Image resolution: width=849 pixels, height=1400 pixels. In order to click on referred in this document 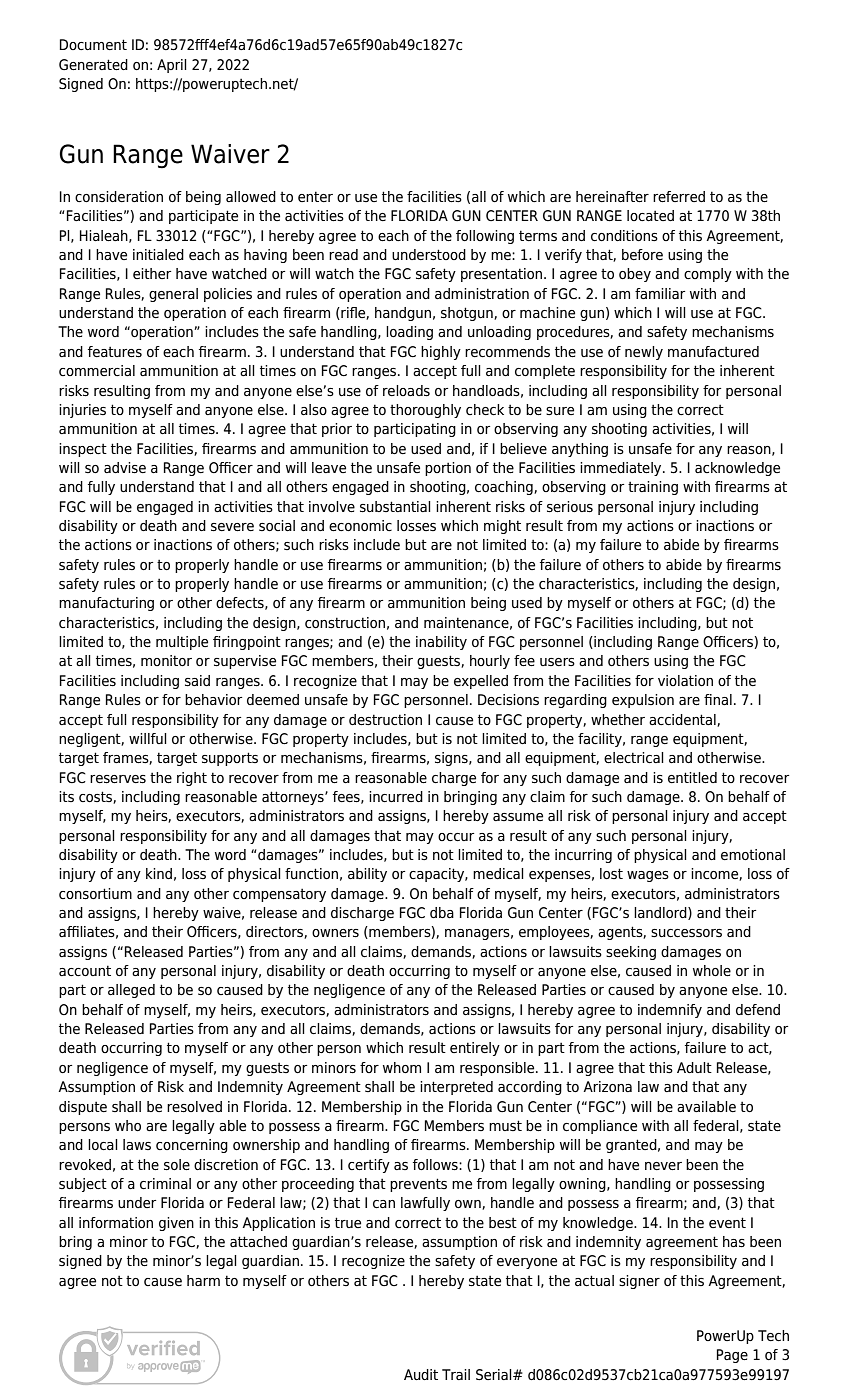, I will do `click(679, 197)`.
